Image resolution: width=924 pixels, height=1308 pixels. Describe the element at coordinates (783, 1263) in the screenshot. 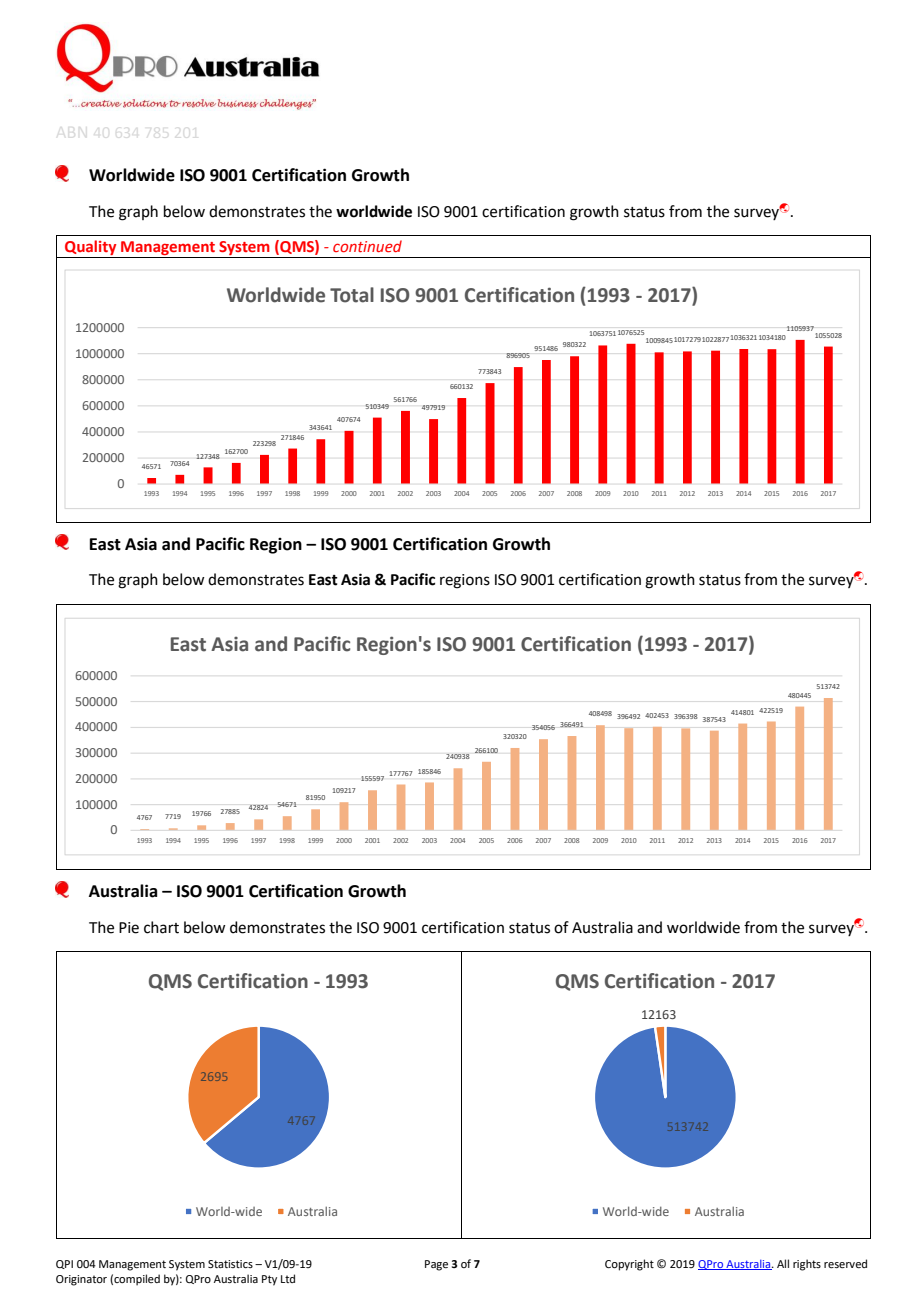

I see `All` at that location.
